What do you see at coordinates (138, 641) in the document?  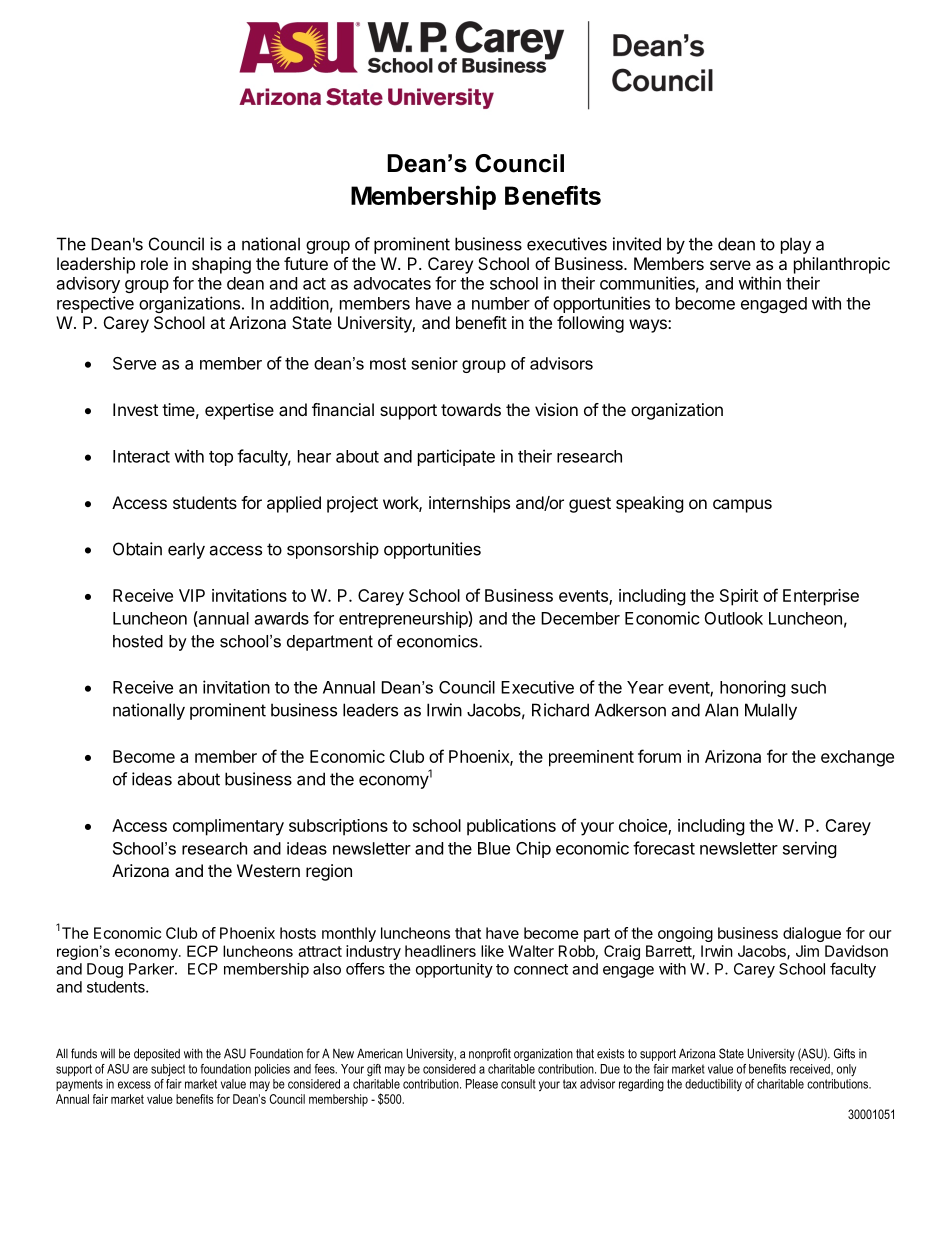 I see `hosted` at bounding box center [138, 641].
